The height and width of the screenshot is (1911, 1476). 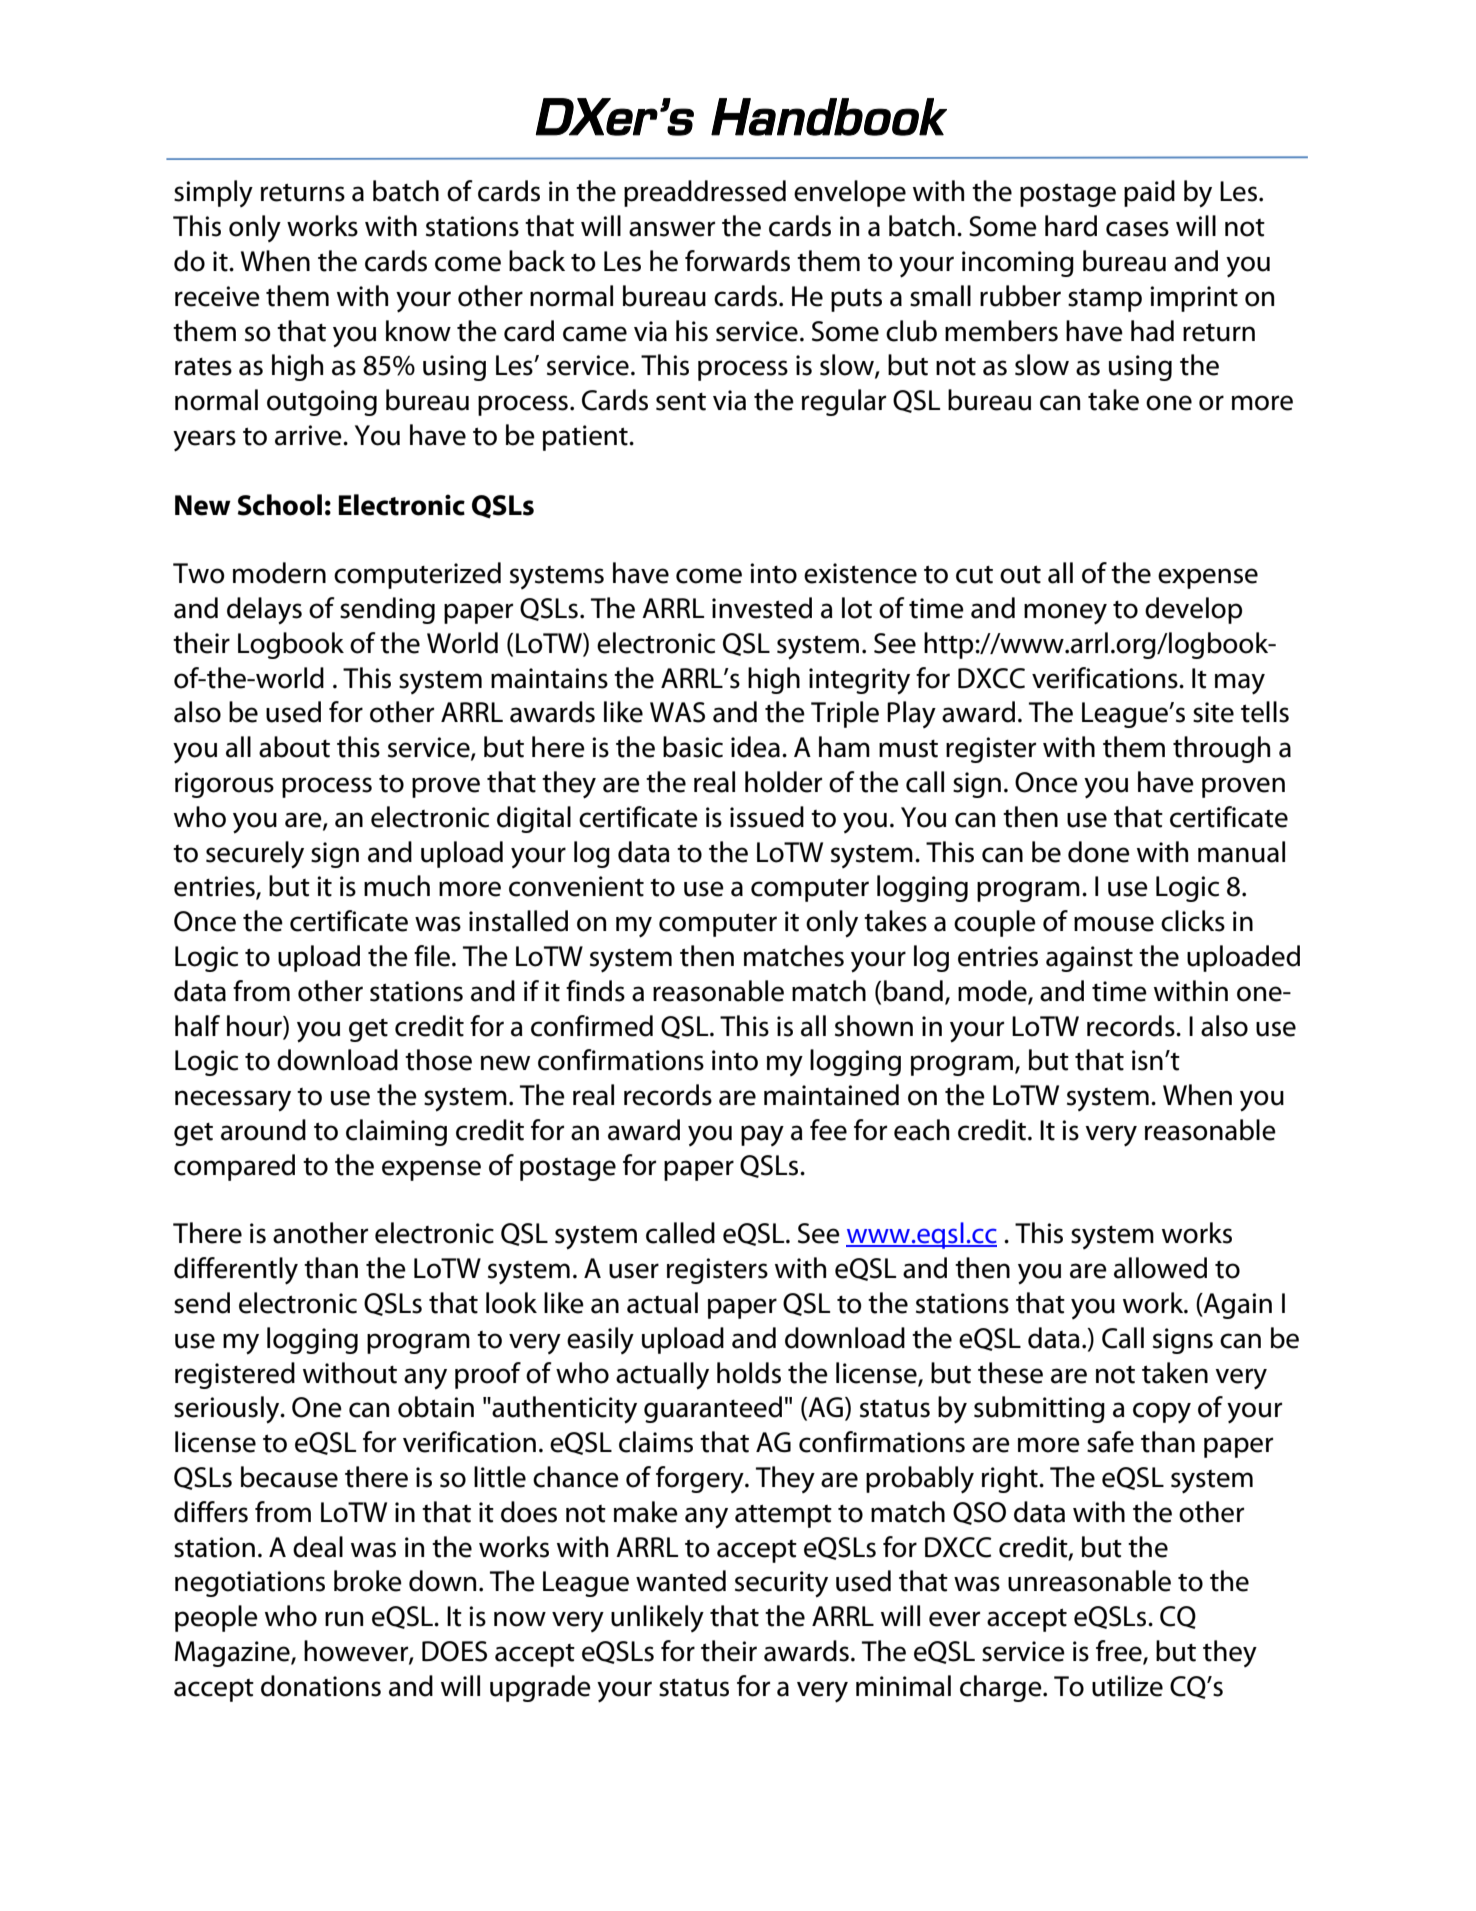 I want to click on invested, so click(x=762, y=608).
